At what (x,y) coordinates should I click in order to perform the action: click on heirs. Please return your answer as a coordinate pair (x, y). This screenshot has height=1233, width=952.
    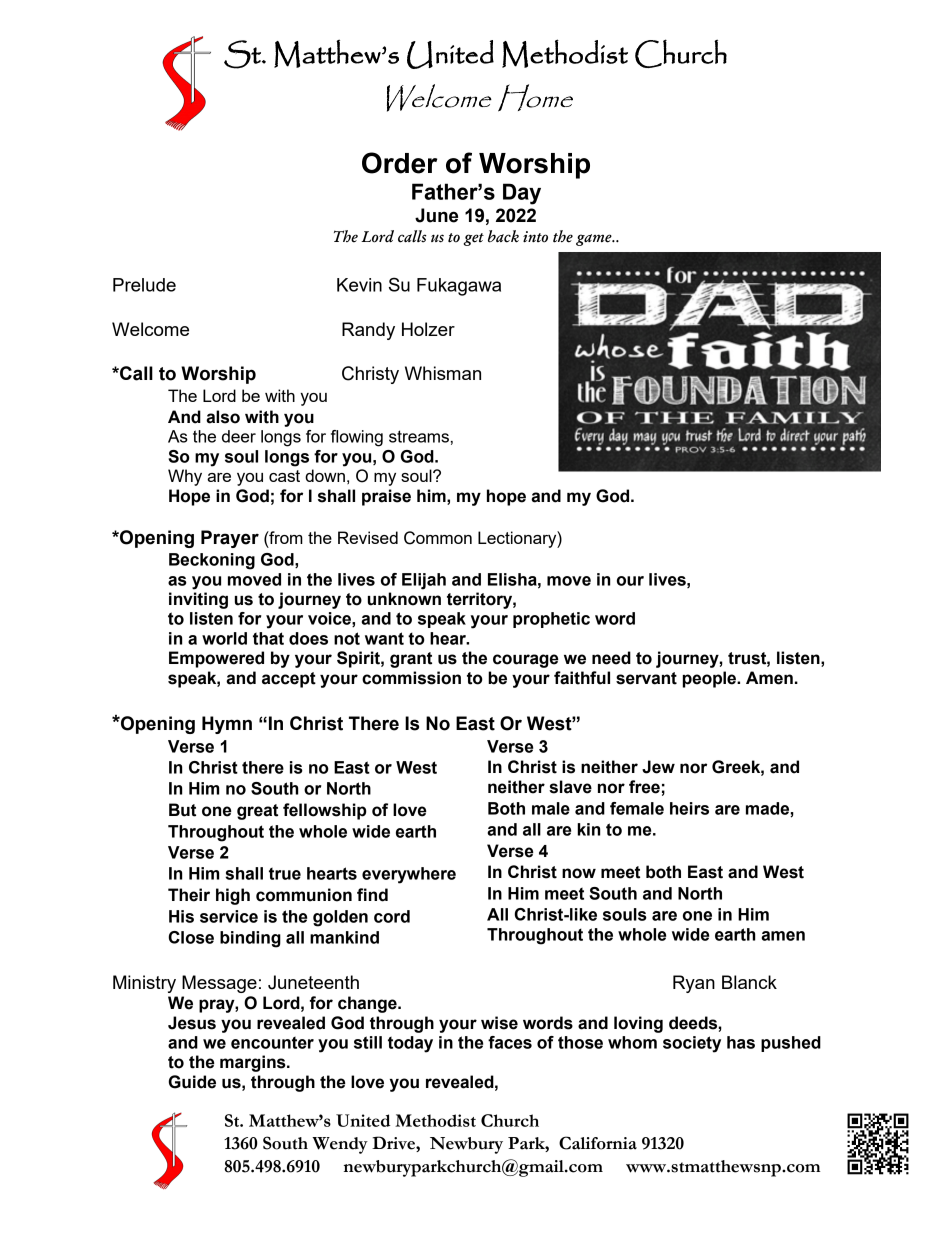
    Looking at the image, I should click on (689, 808).
